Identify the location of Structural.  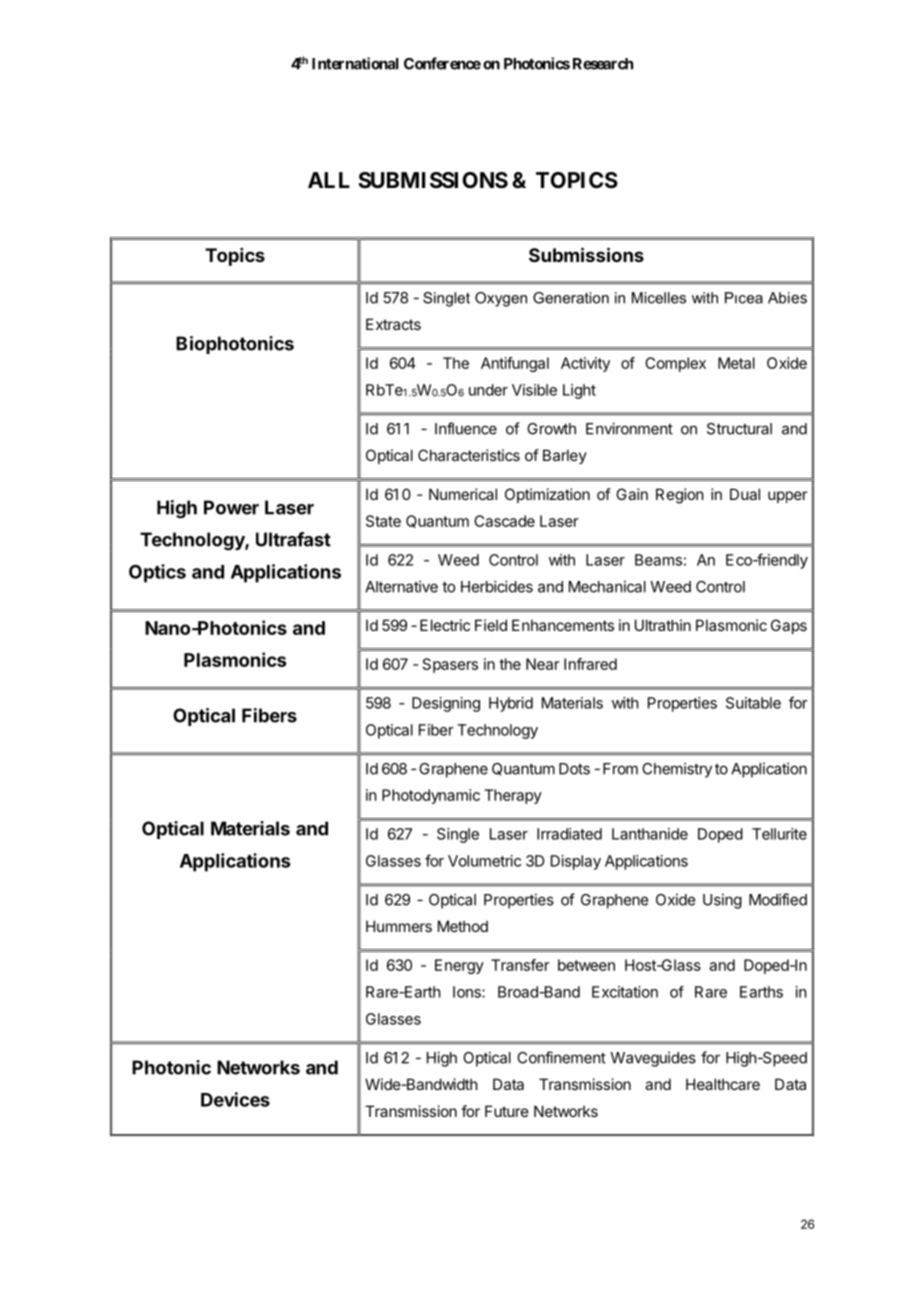
(739, 429).
